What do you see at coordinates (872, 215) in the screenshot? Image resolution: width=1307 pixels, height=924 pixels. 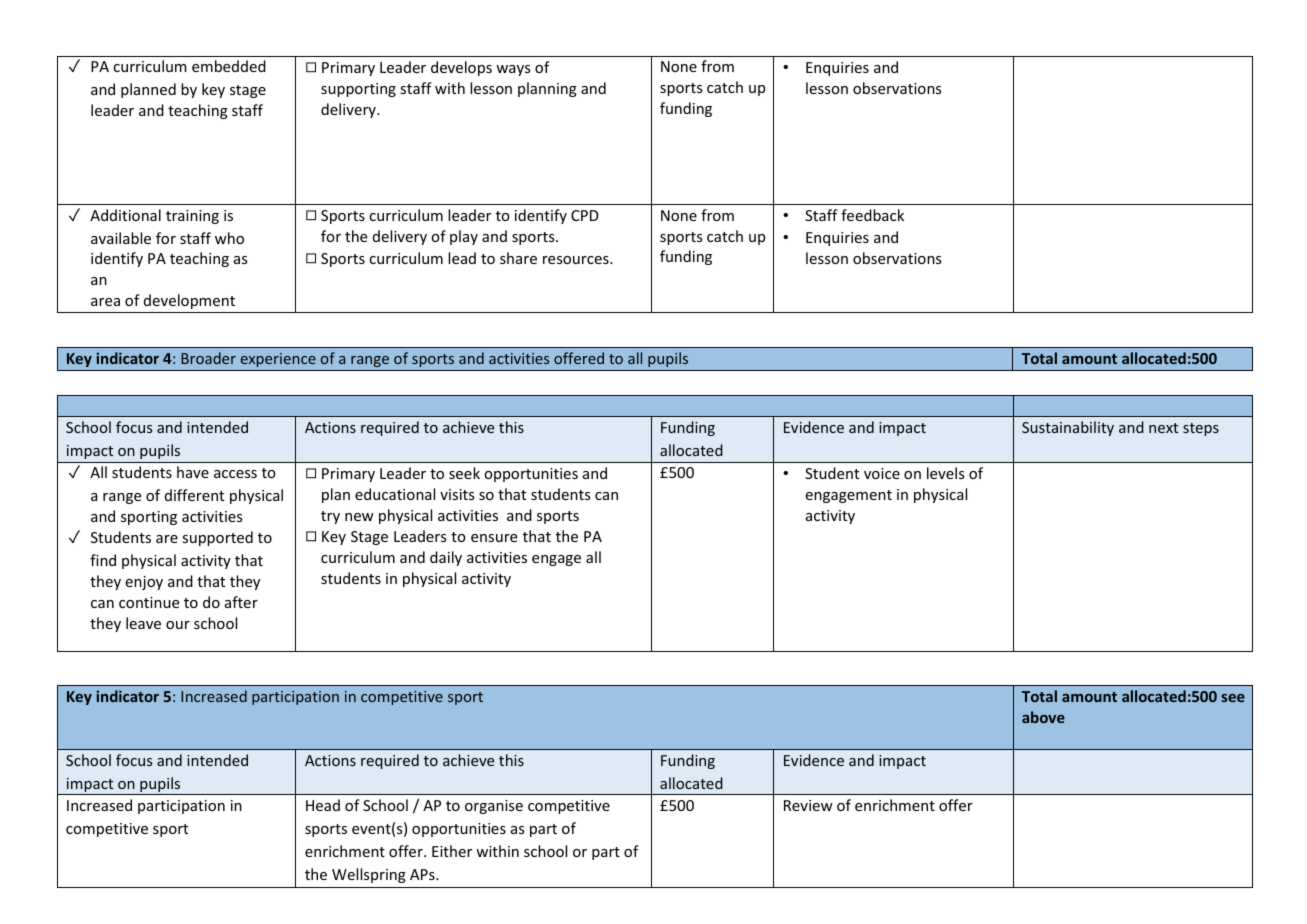 I see `feedback` at bounding box center [872, 215].
